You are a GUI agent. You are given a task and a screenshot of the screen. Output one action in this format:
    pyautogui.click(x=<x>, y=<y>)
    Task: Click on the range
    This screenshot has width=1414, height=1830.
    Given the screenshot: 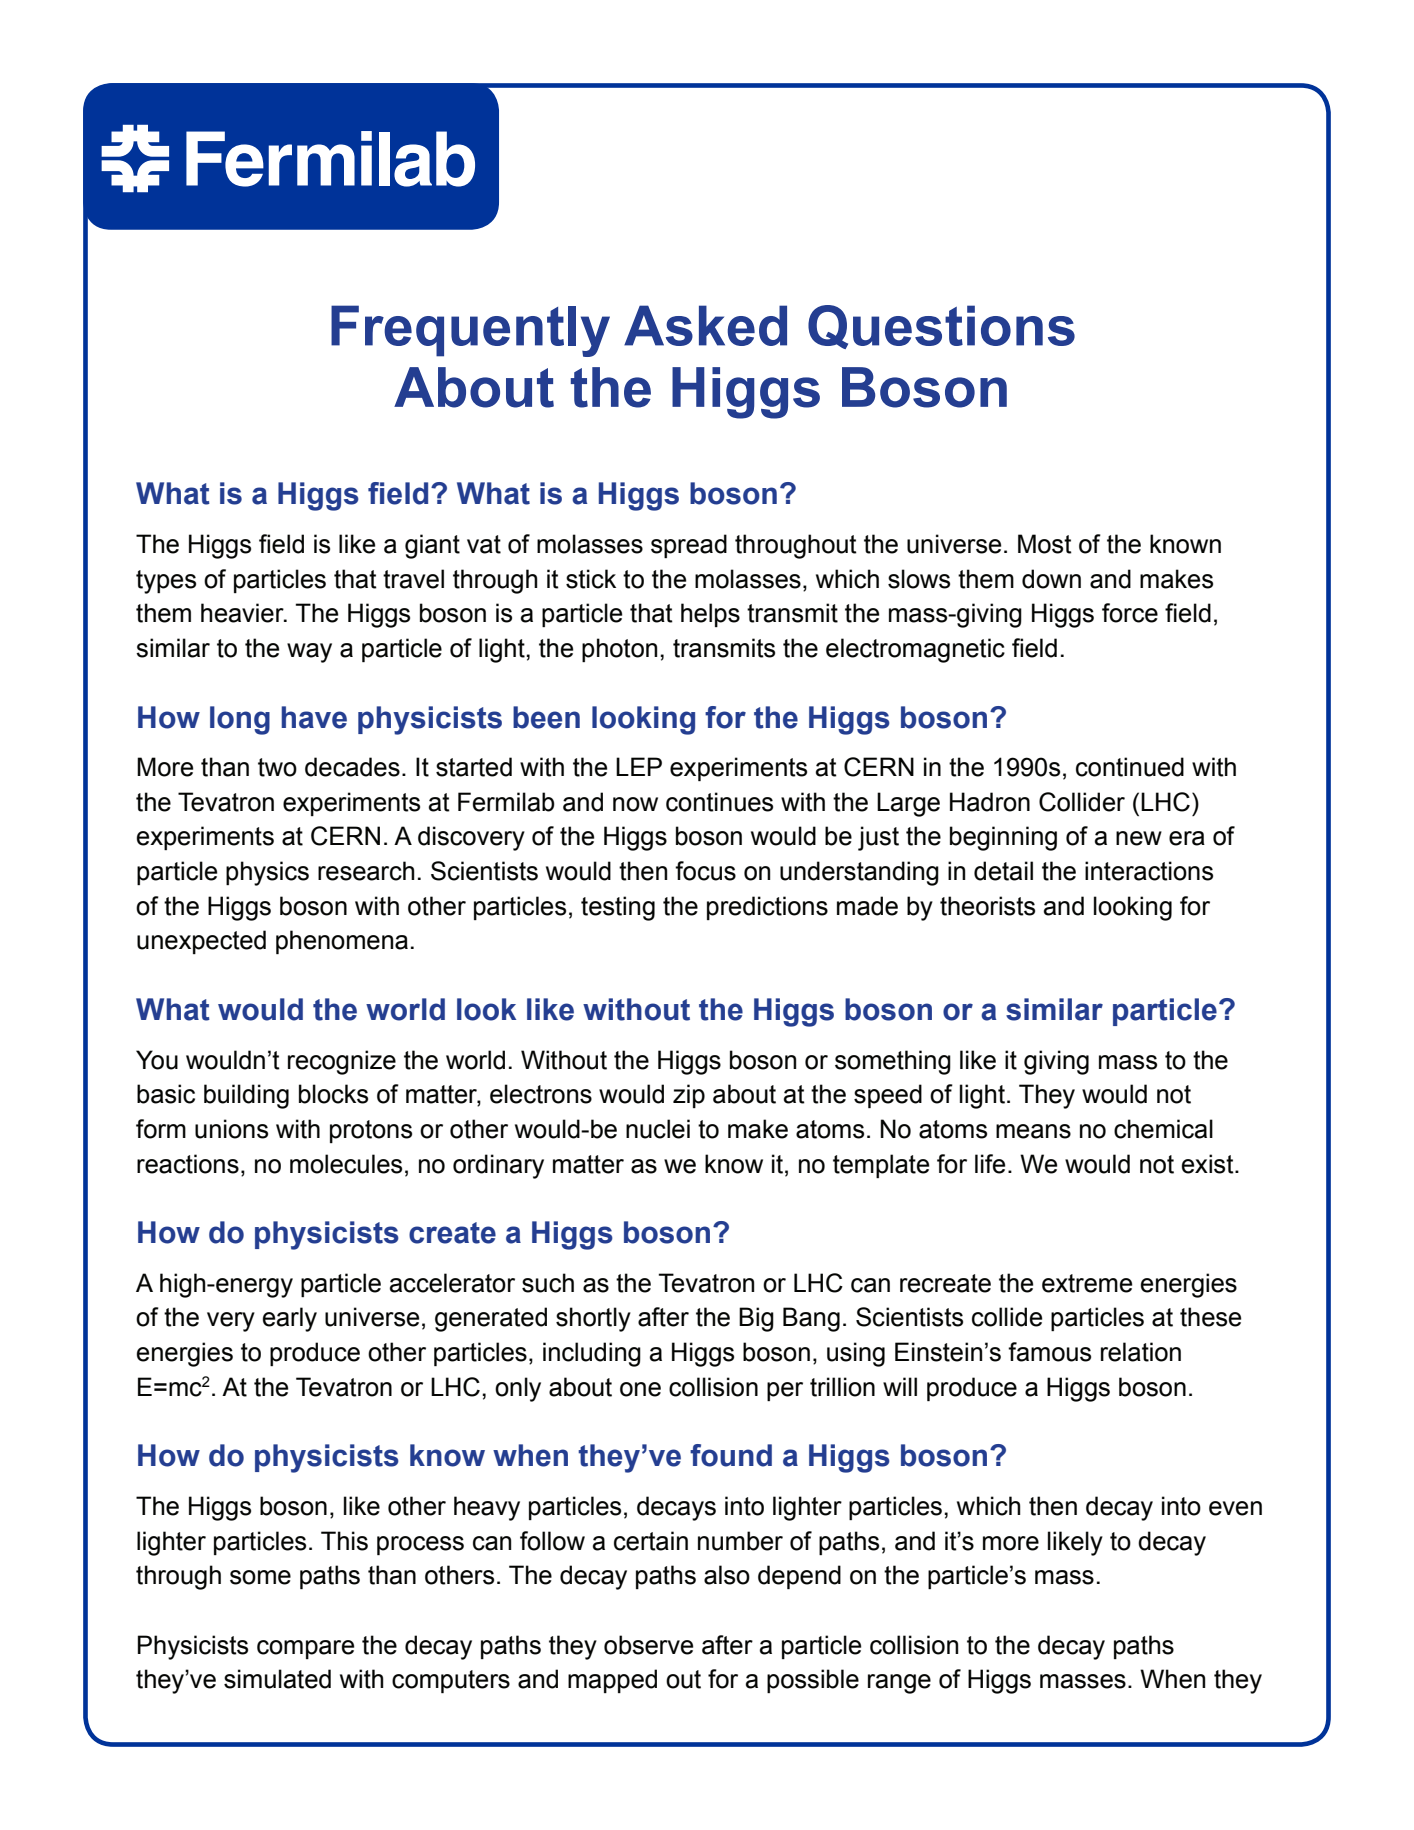 What is the action you would take?
    pyautogui.click(x=899, y=1684)
